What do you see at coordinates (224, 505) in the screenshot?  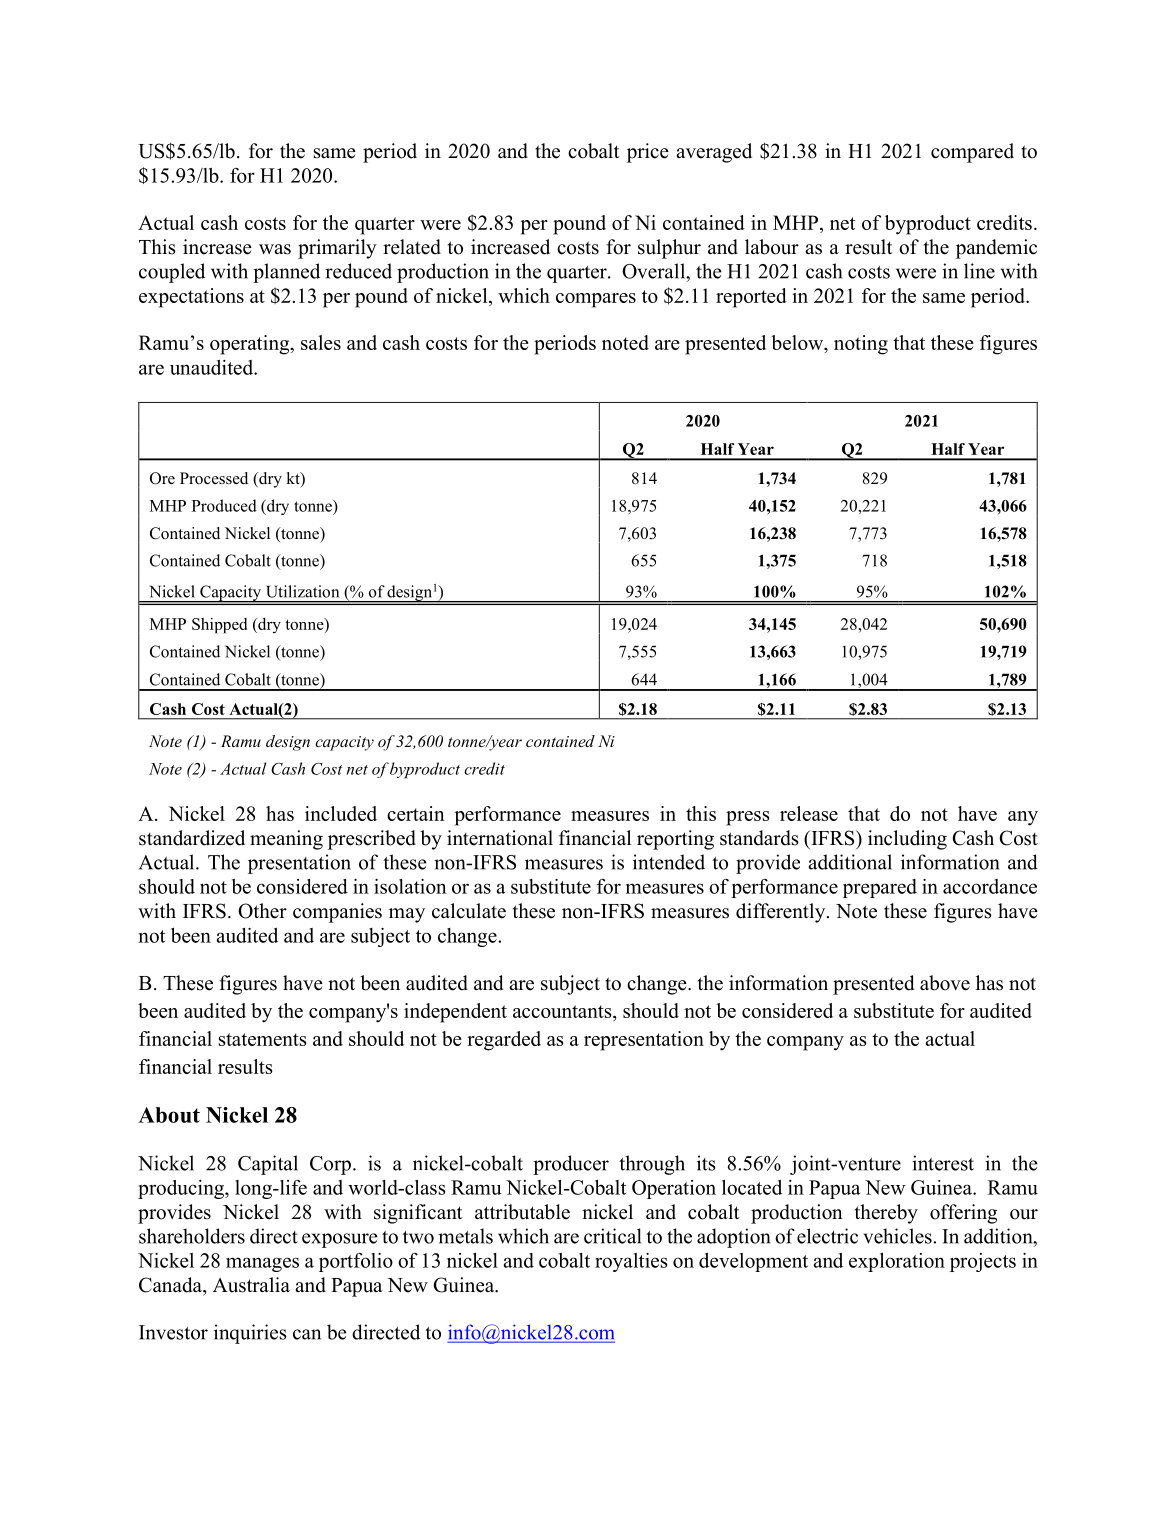 I see `Produced` at bounding box center [224, 505].
